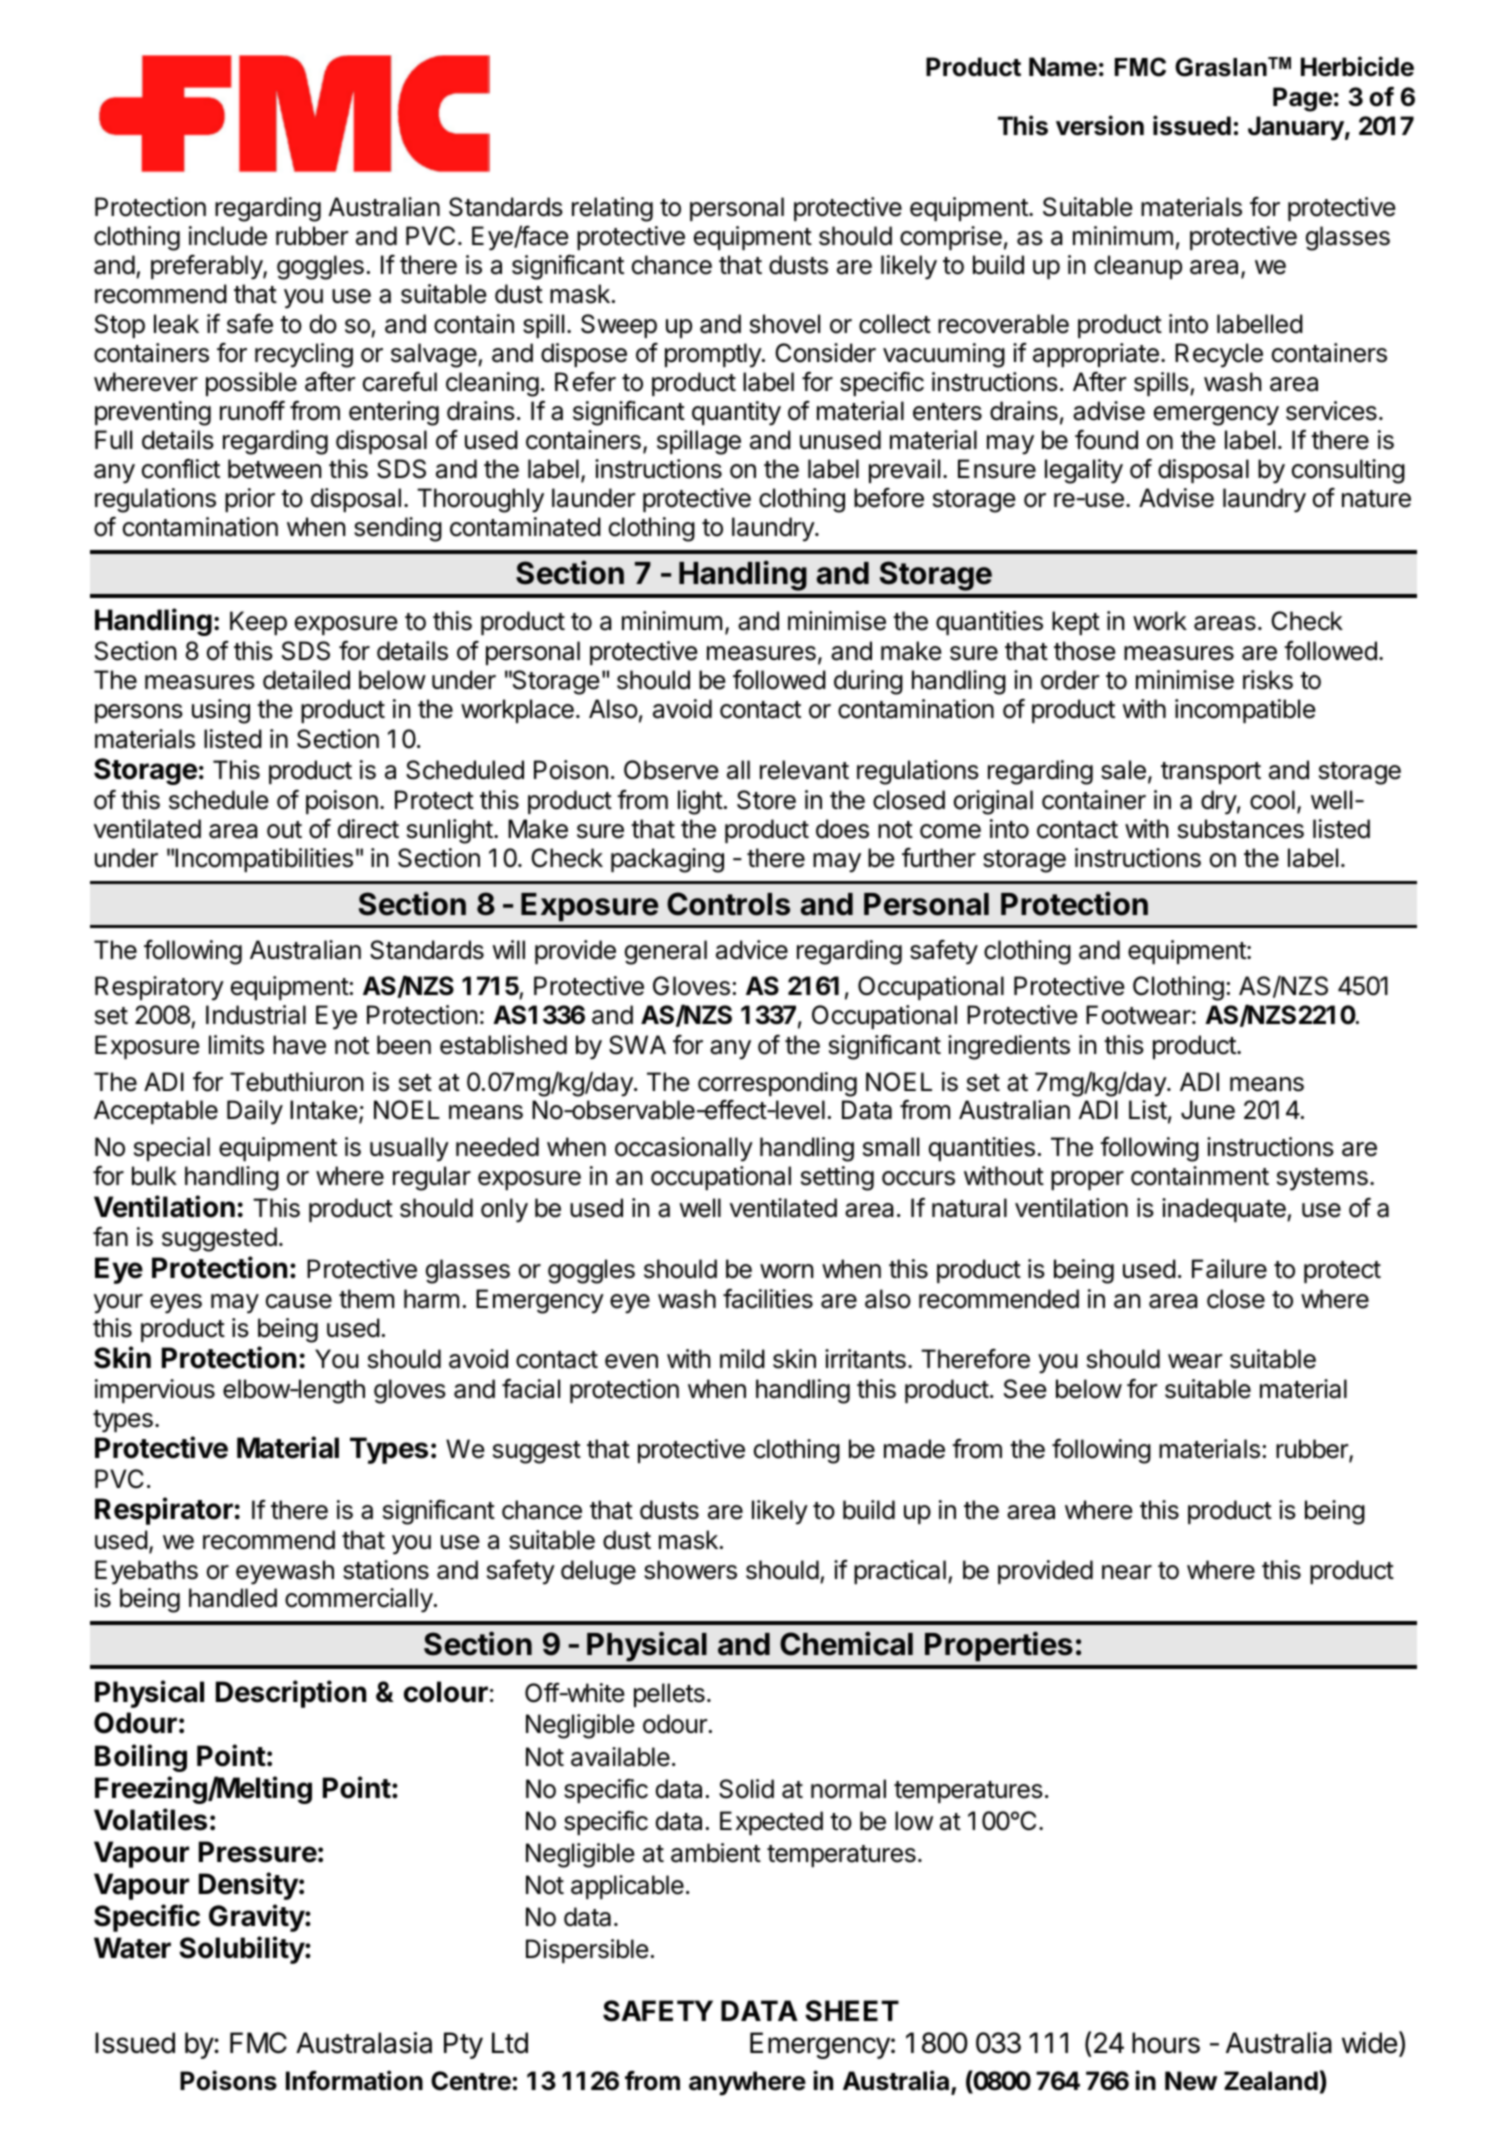  What do you see at coordinates (236, 1045) in the screenshot?
I see `limits` at bounding box center [236, 1045].
